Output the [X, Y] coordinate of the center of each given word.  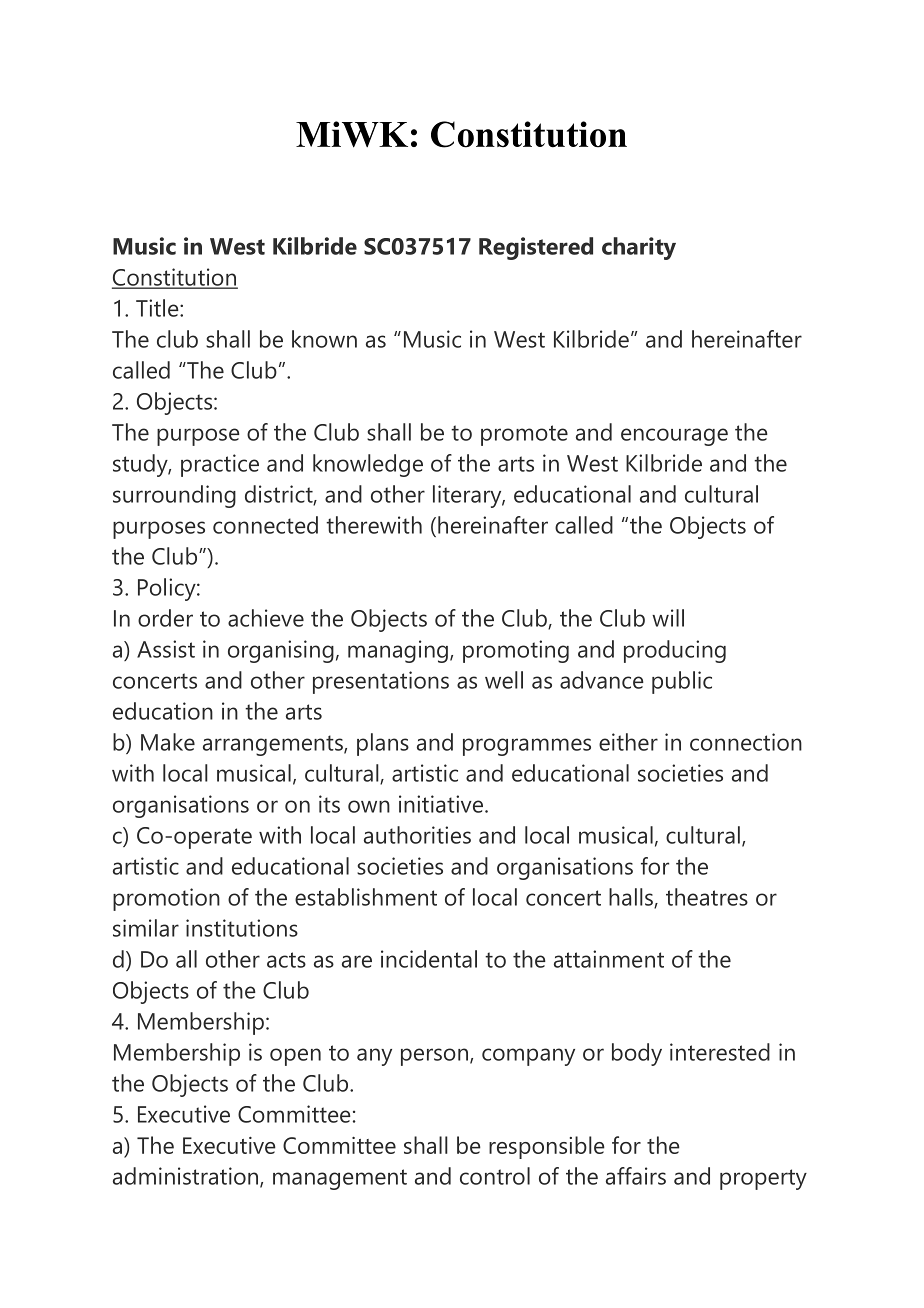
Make [168, 742]
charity [639, 248]
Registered [536, 248]
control [495, 1176]
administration [187, 1177]
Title [158, 308]
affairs [636, 1176]
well [504, 680]
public [682, 682]
